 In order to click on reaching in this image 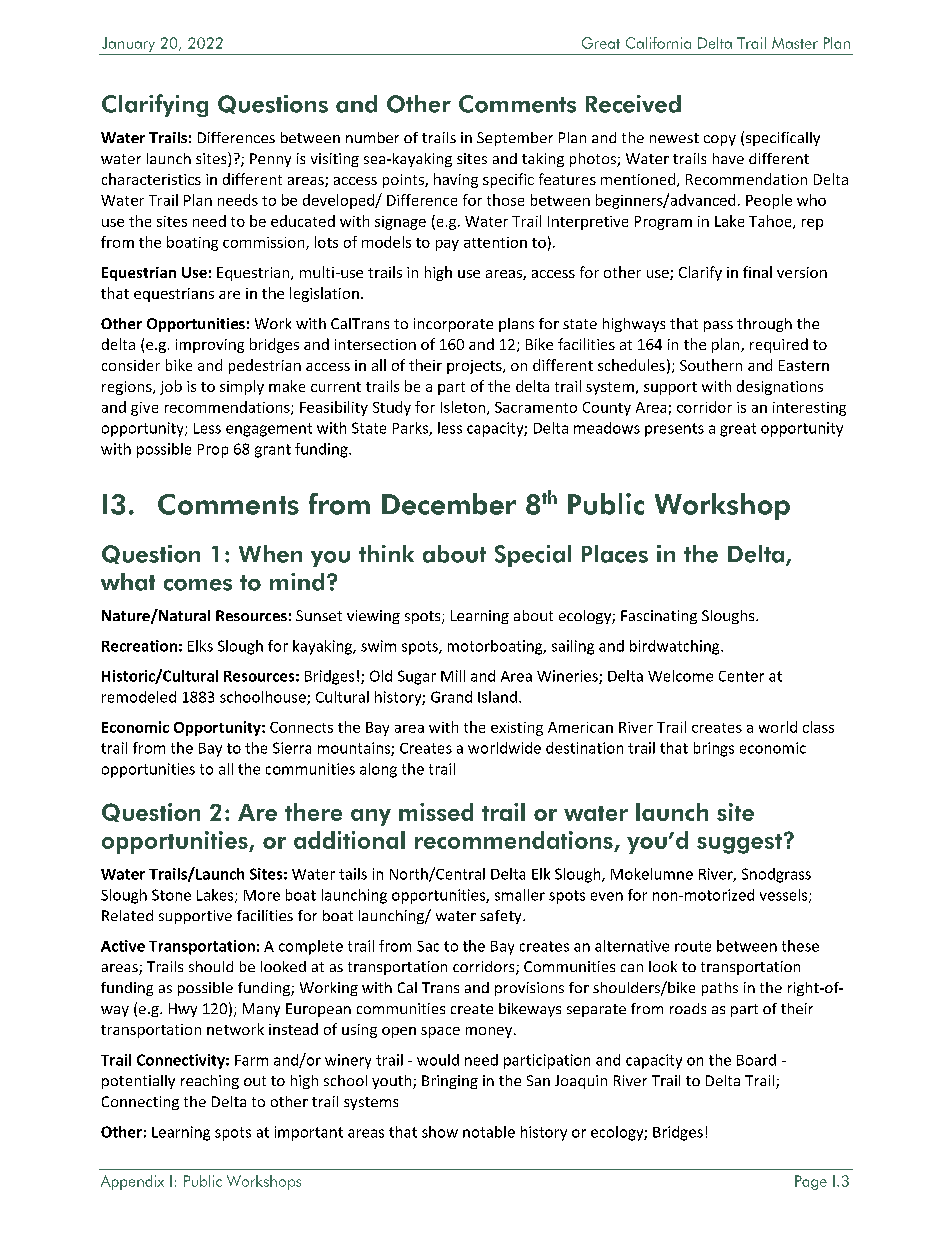, I will do `click(210, 1082)`.
